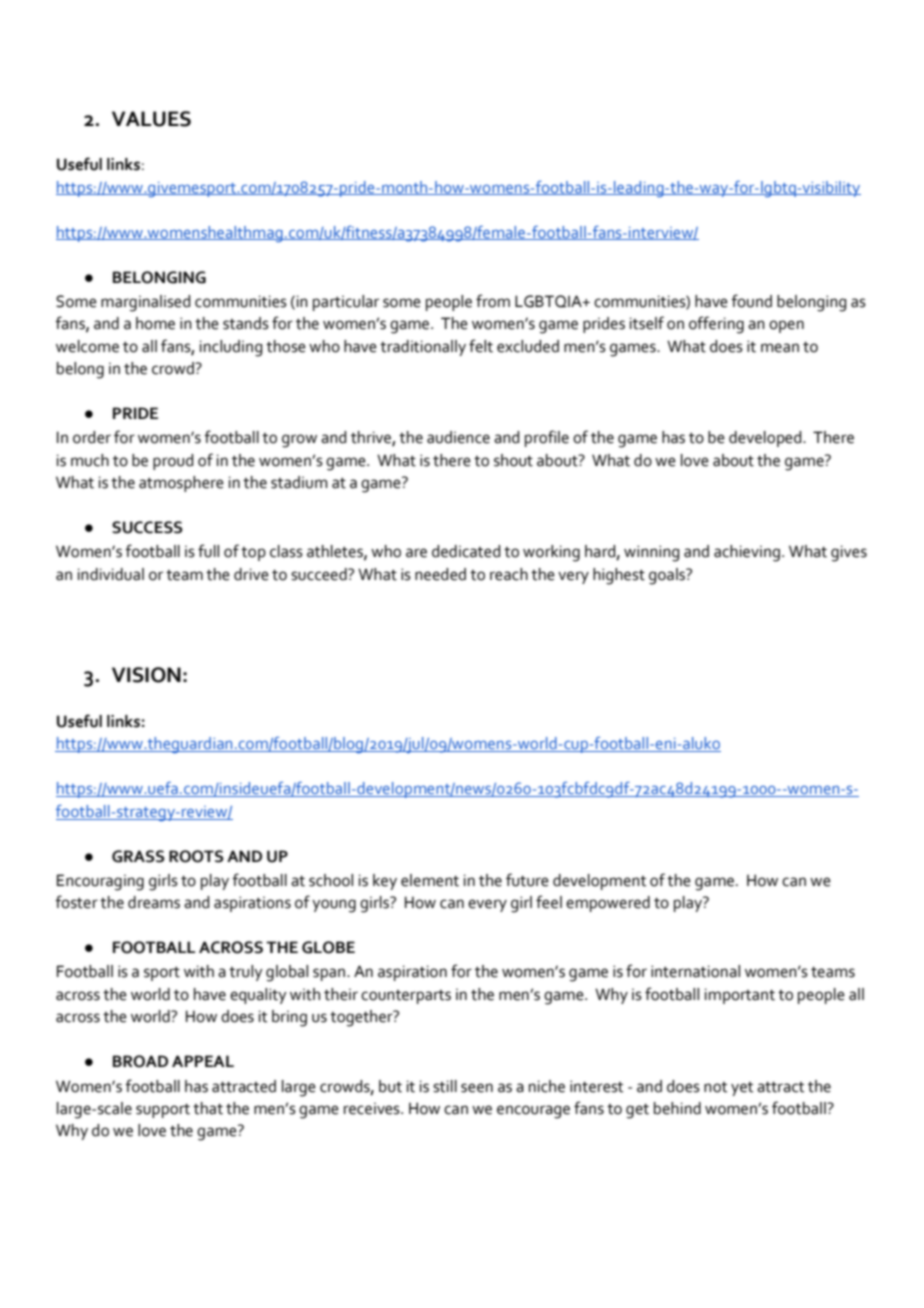  Describe the element at coordinates (619, 576) in the screenshot. I see `highest` at that location.
